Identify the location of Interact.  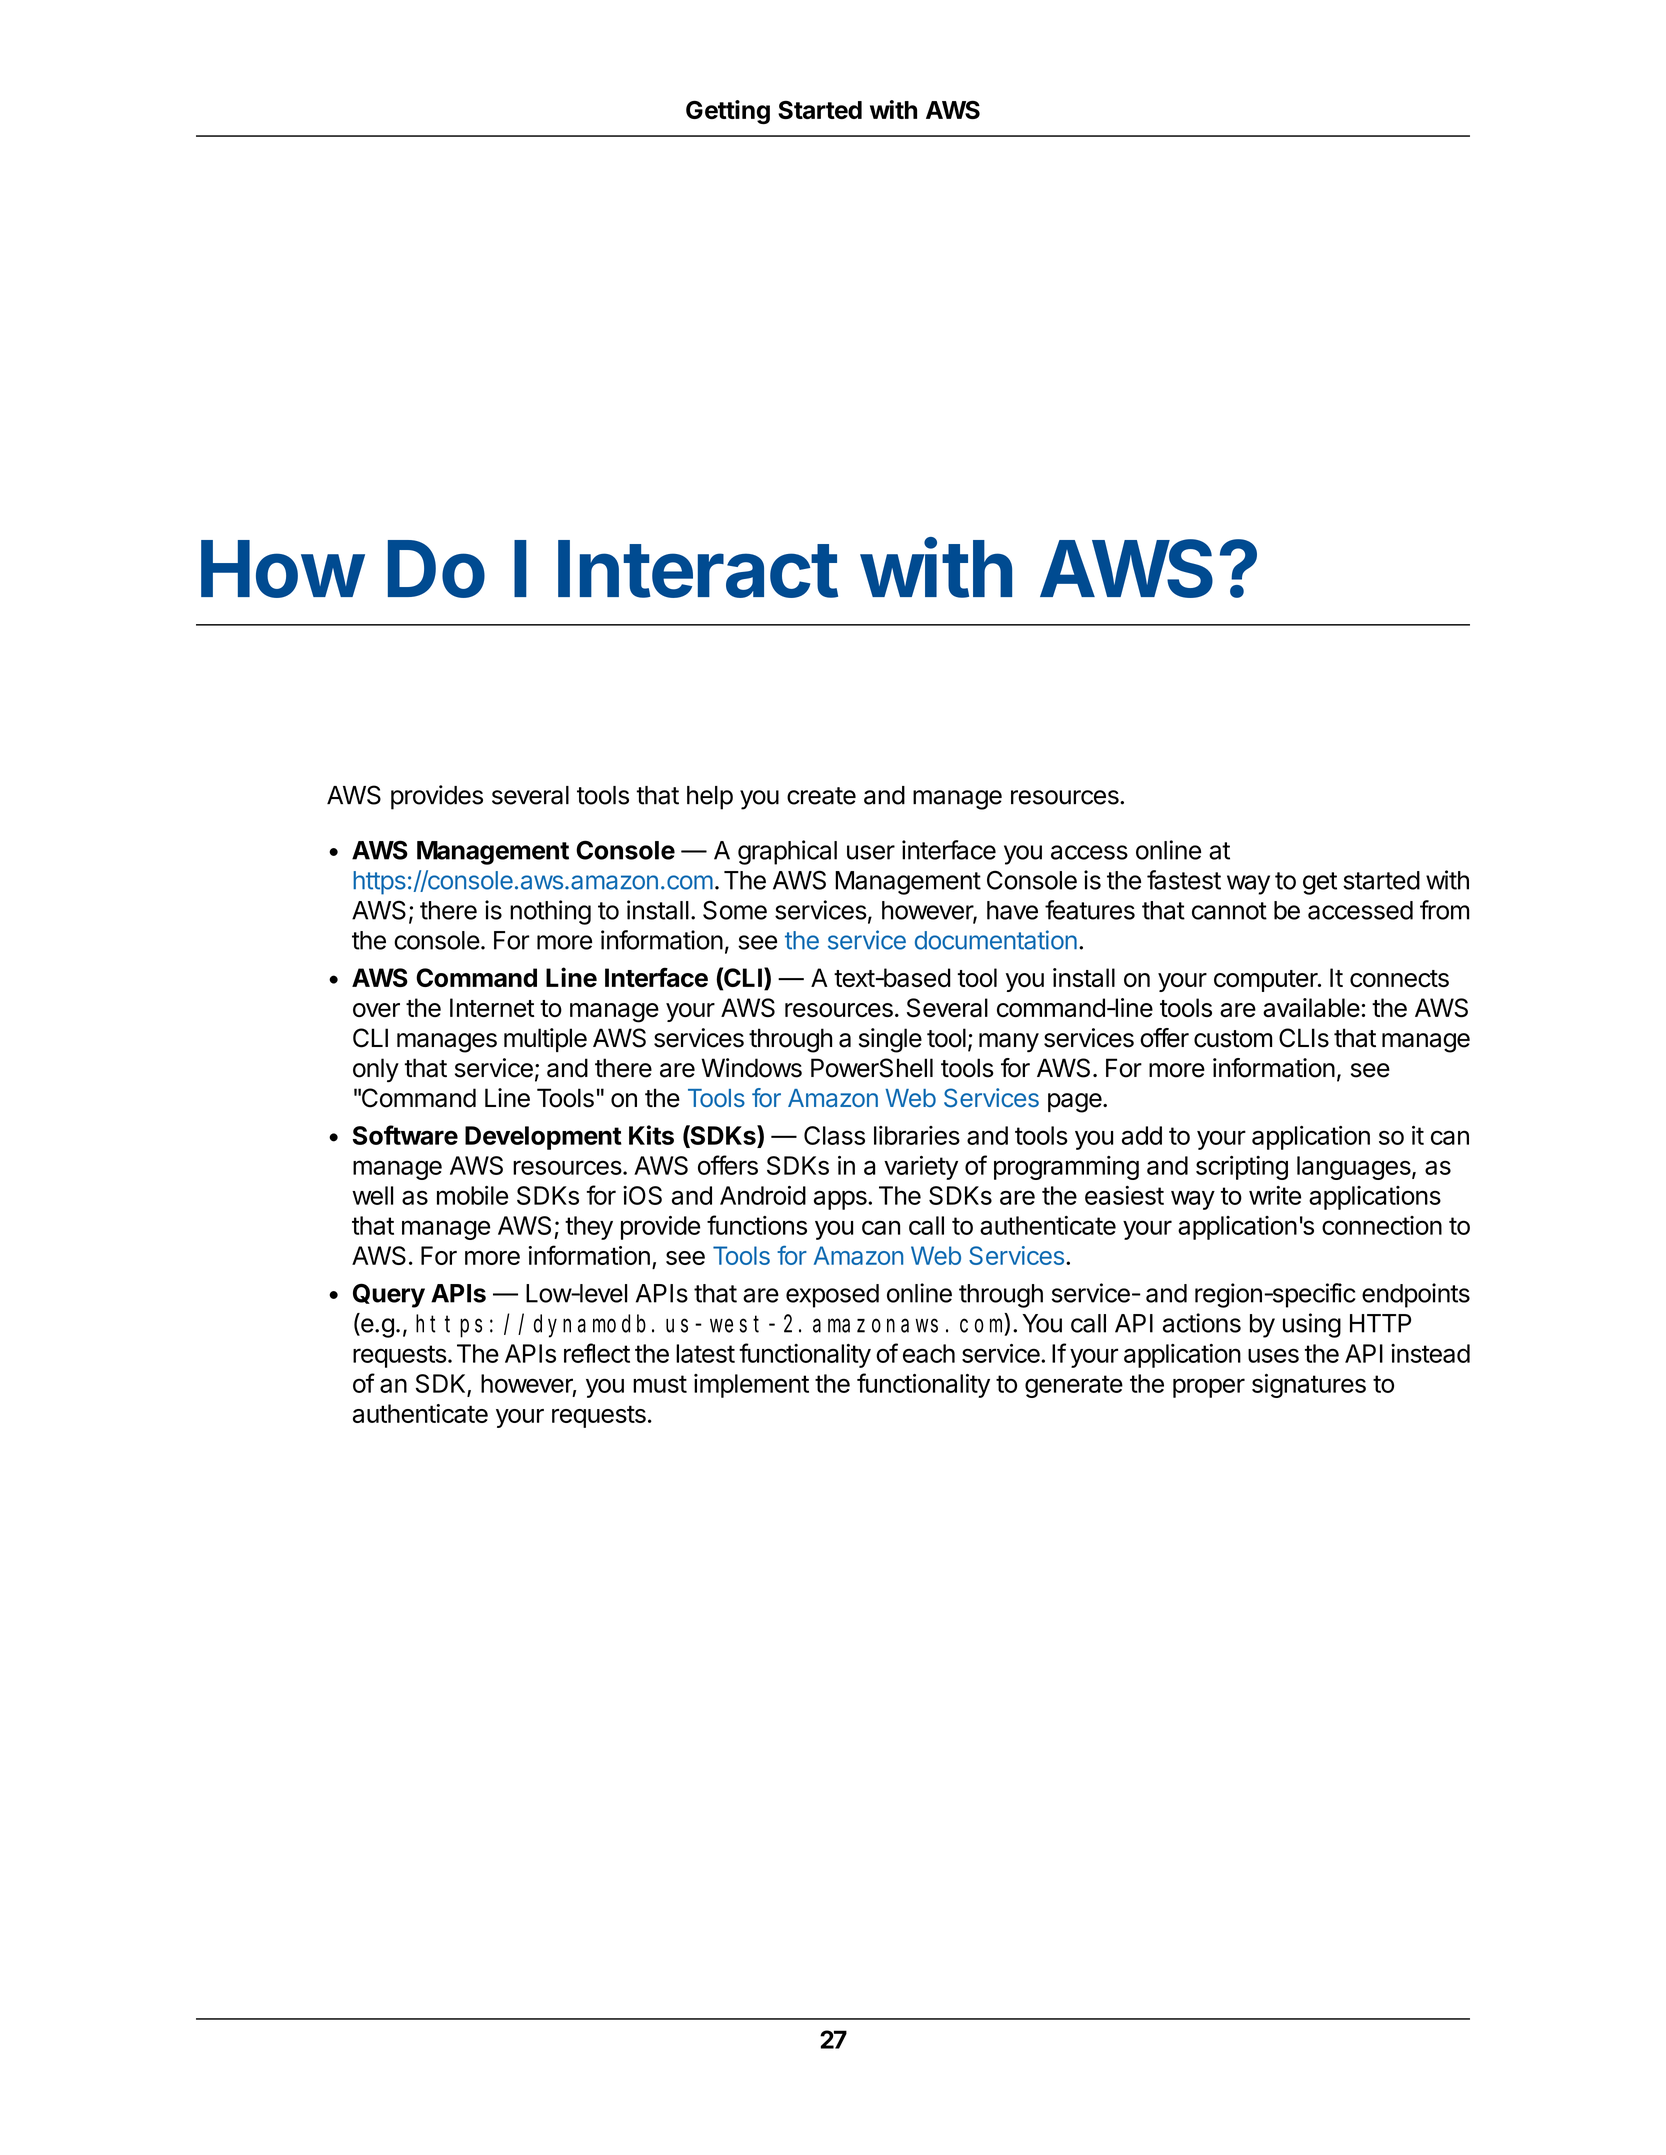
(698, 569).
